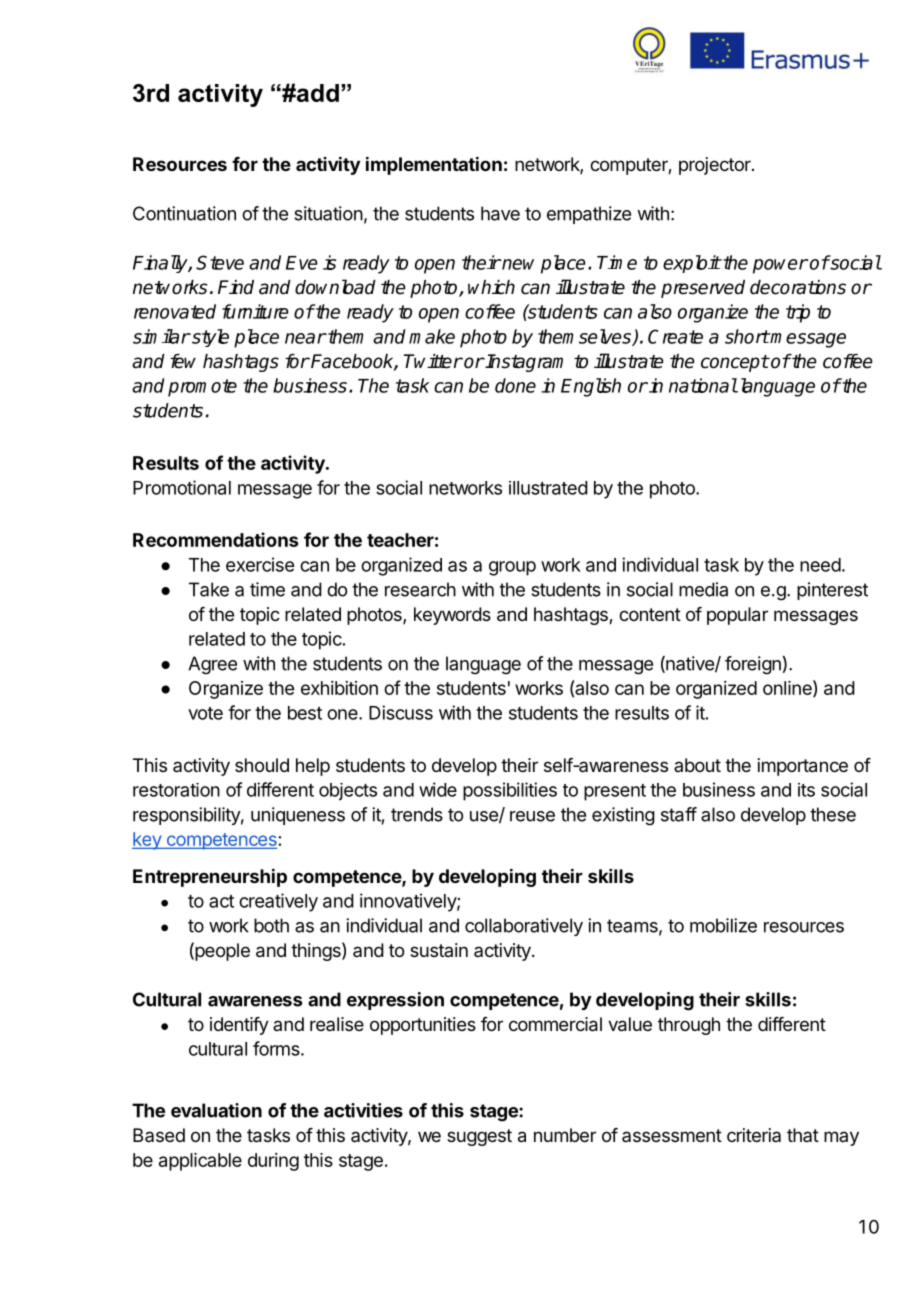  Describe the element at coordinates (753, 665) in the document. I see `foreign` at that location.
